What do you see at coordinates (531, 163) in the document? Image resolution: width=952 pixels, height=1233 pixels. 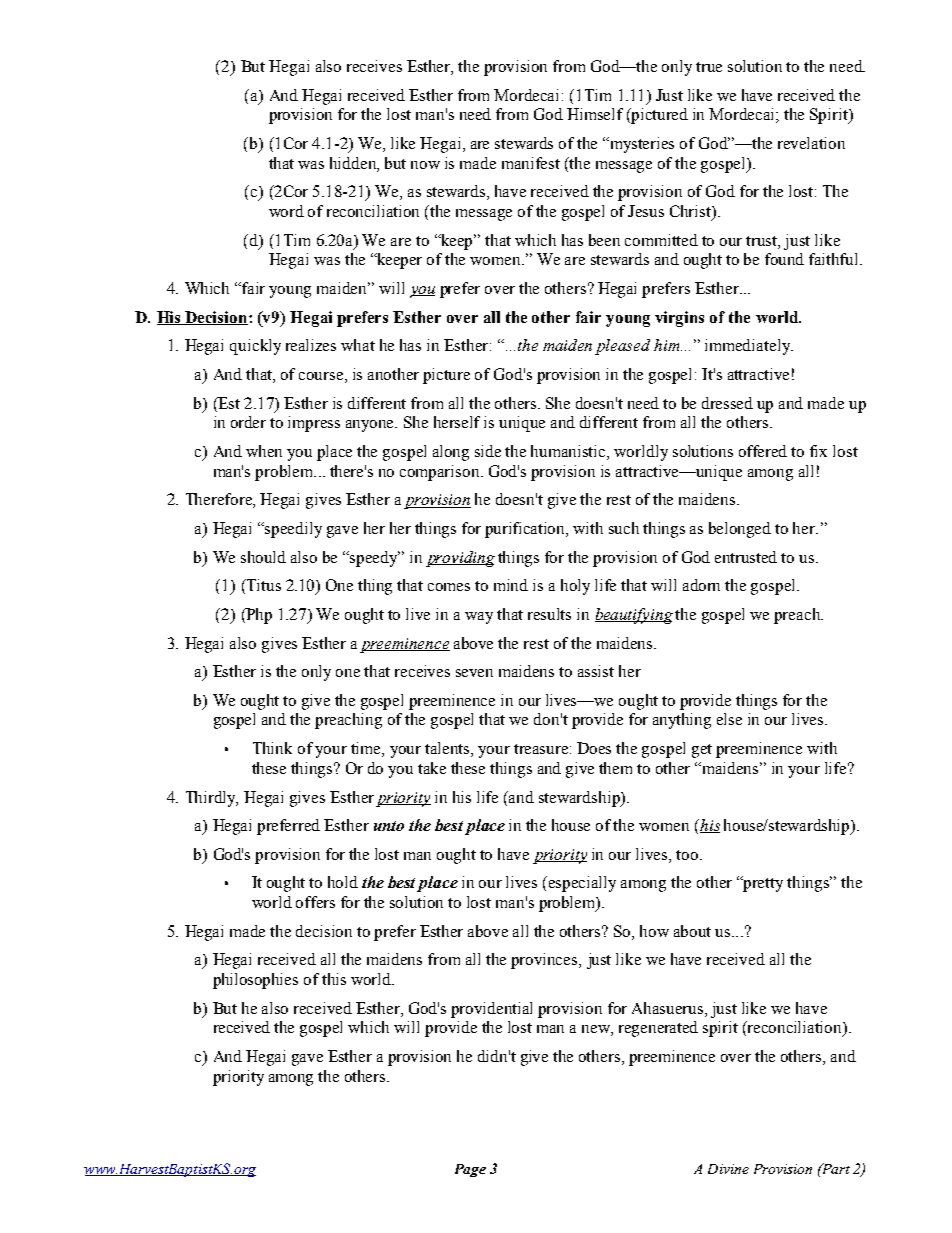 I see `manifest` at bounding box center [531, 163].
